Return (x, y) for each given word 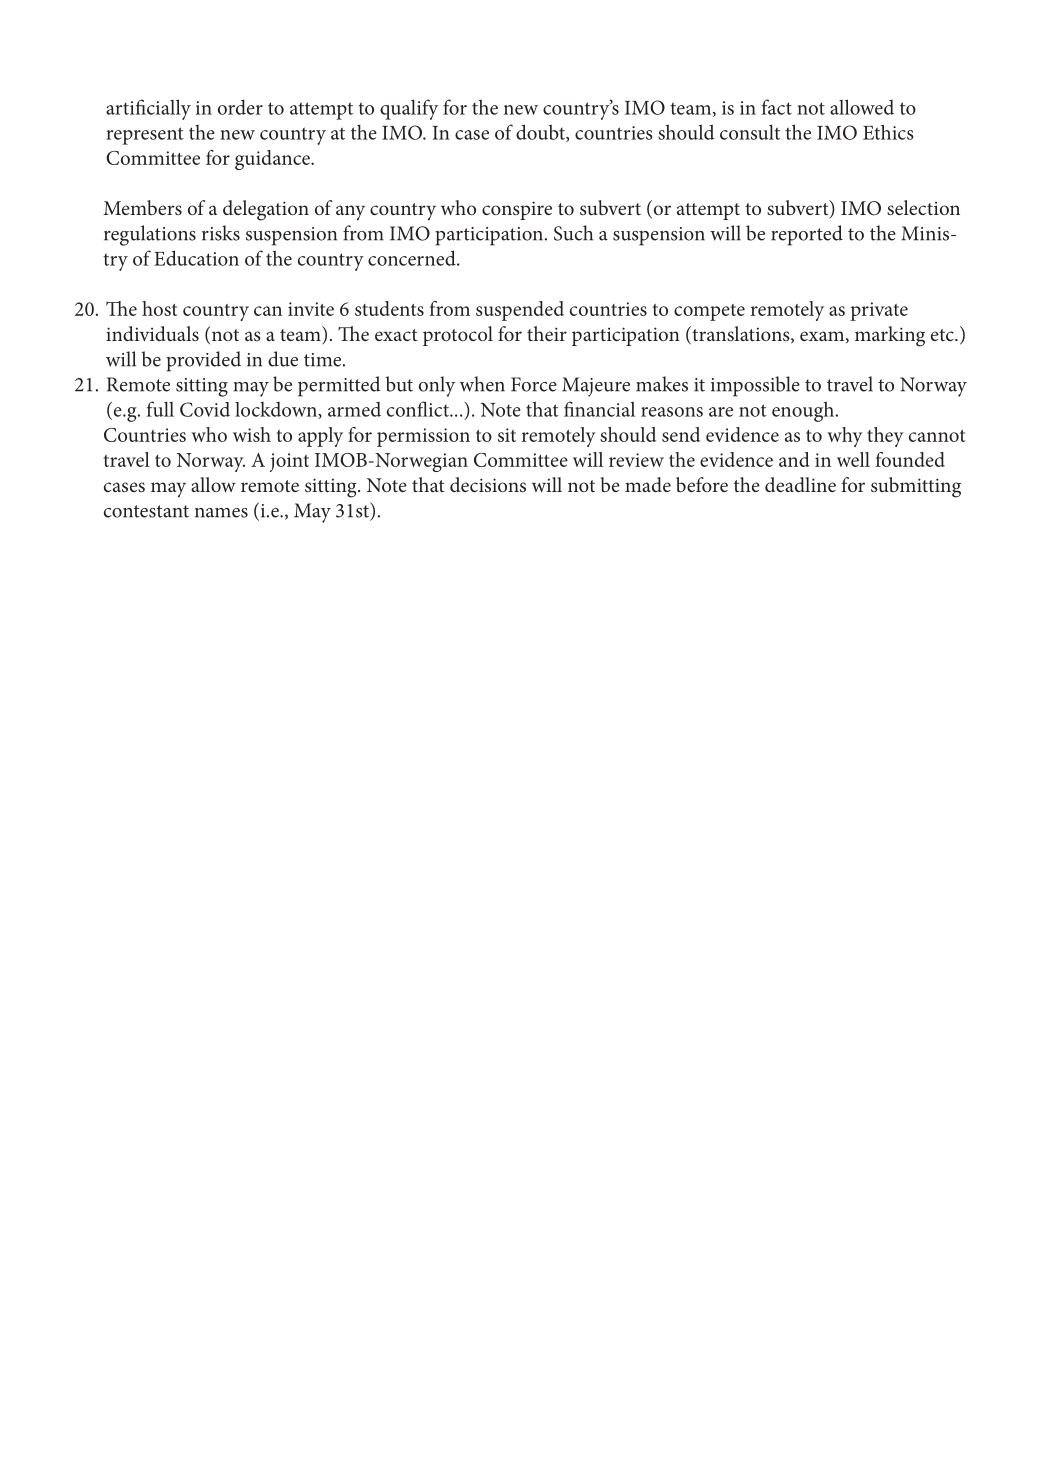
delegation (266, 210)
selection (923, 207)
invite (311, 309)
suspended (520, 311)
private (879, 311)
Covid (205, 409)
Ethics (888, 132)
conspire (517, 210)
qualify (409, 109)
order (240, 107)
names (221, 513)
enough (804, 411)
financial (599, 409)
